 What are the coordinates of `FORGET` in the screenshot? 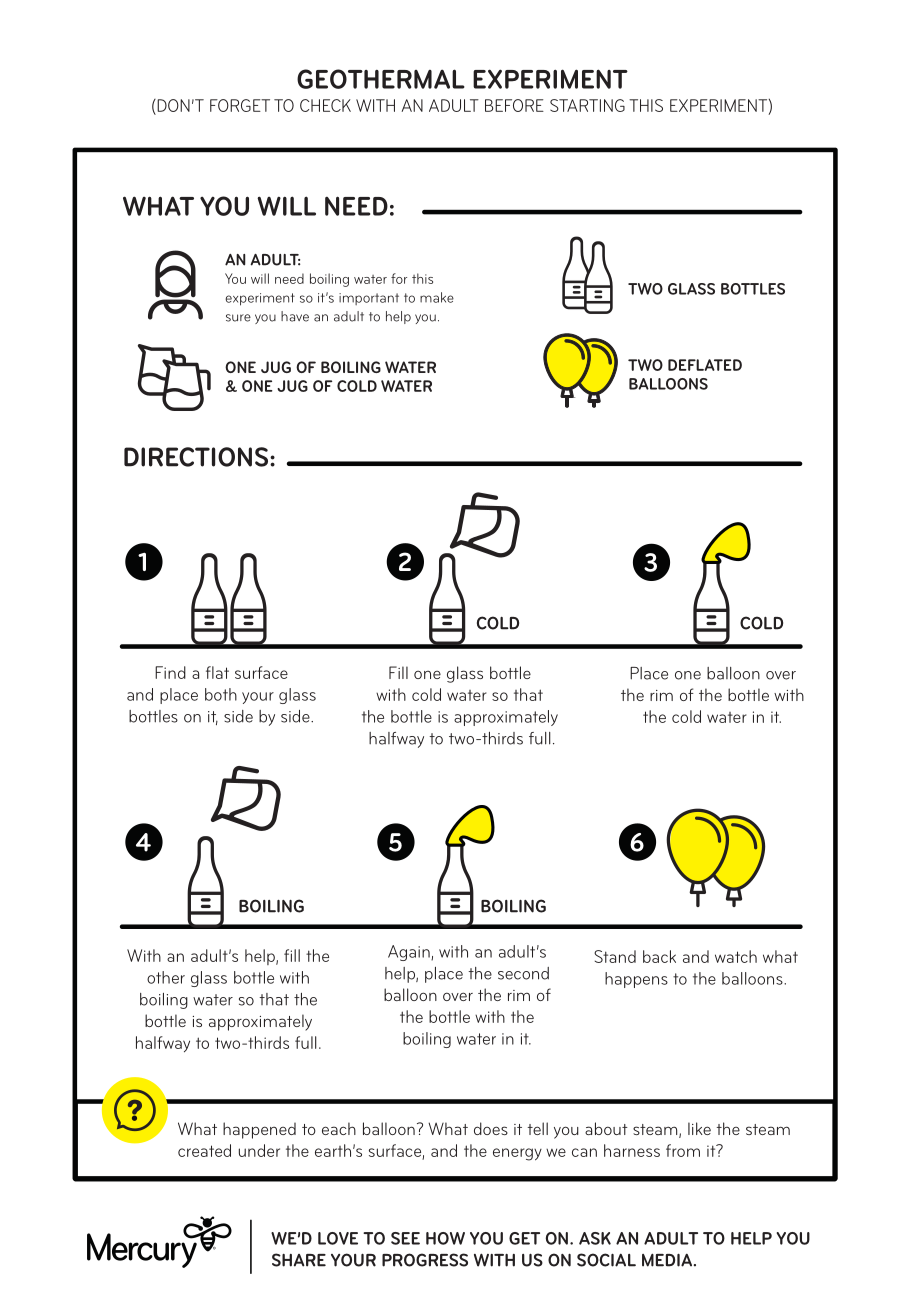 It's located at (240, 105).
